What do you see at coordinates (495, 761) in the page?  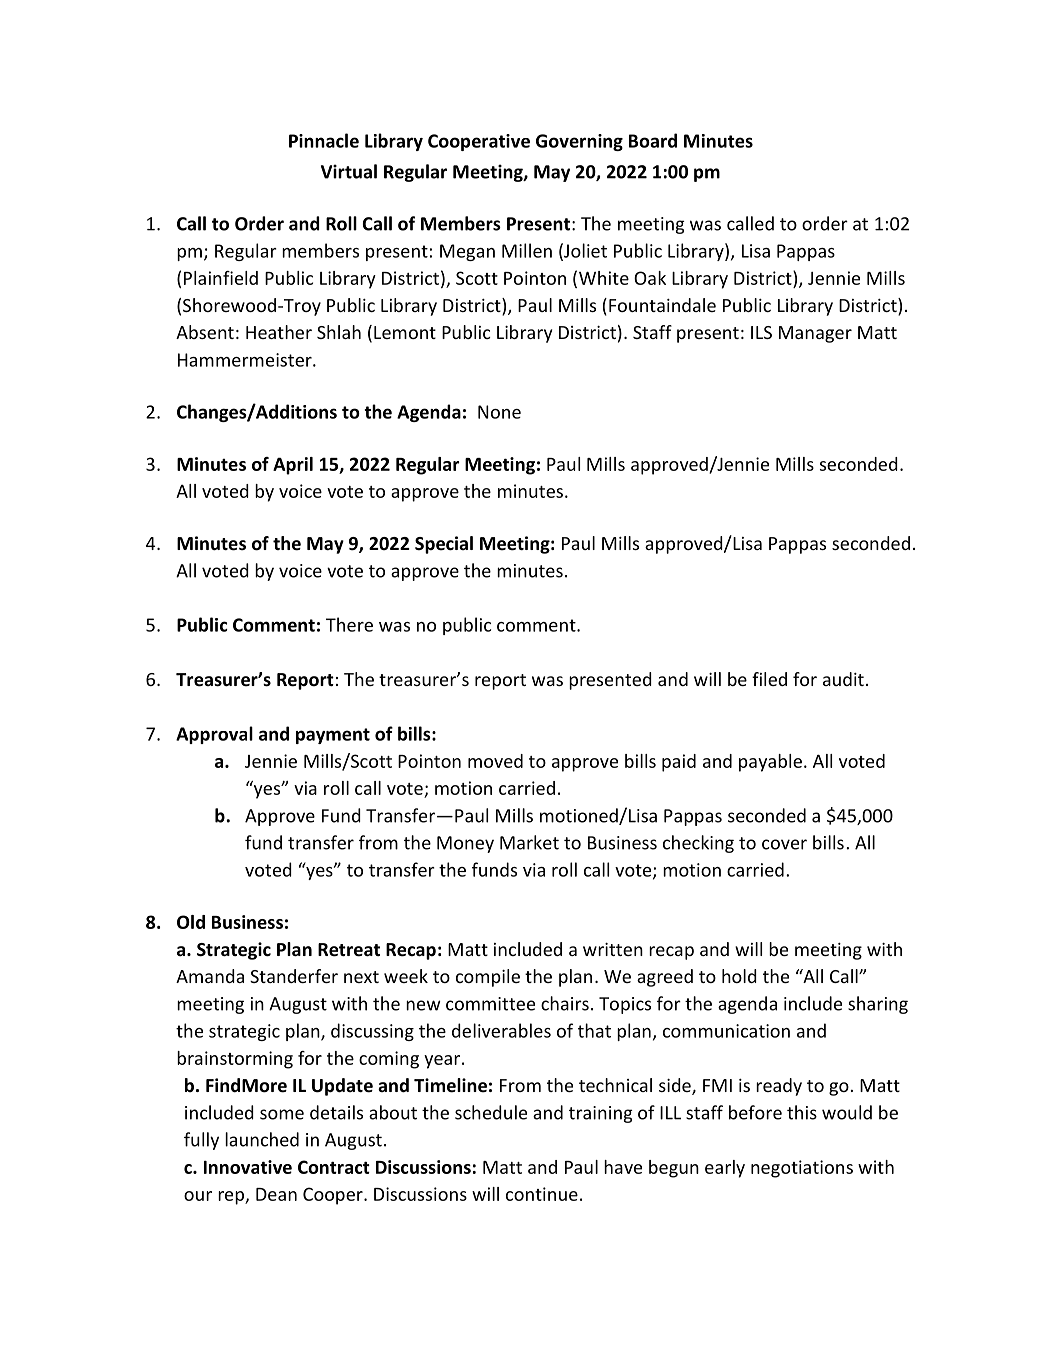 I see `moved` at bounding box center [495, 761].
